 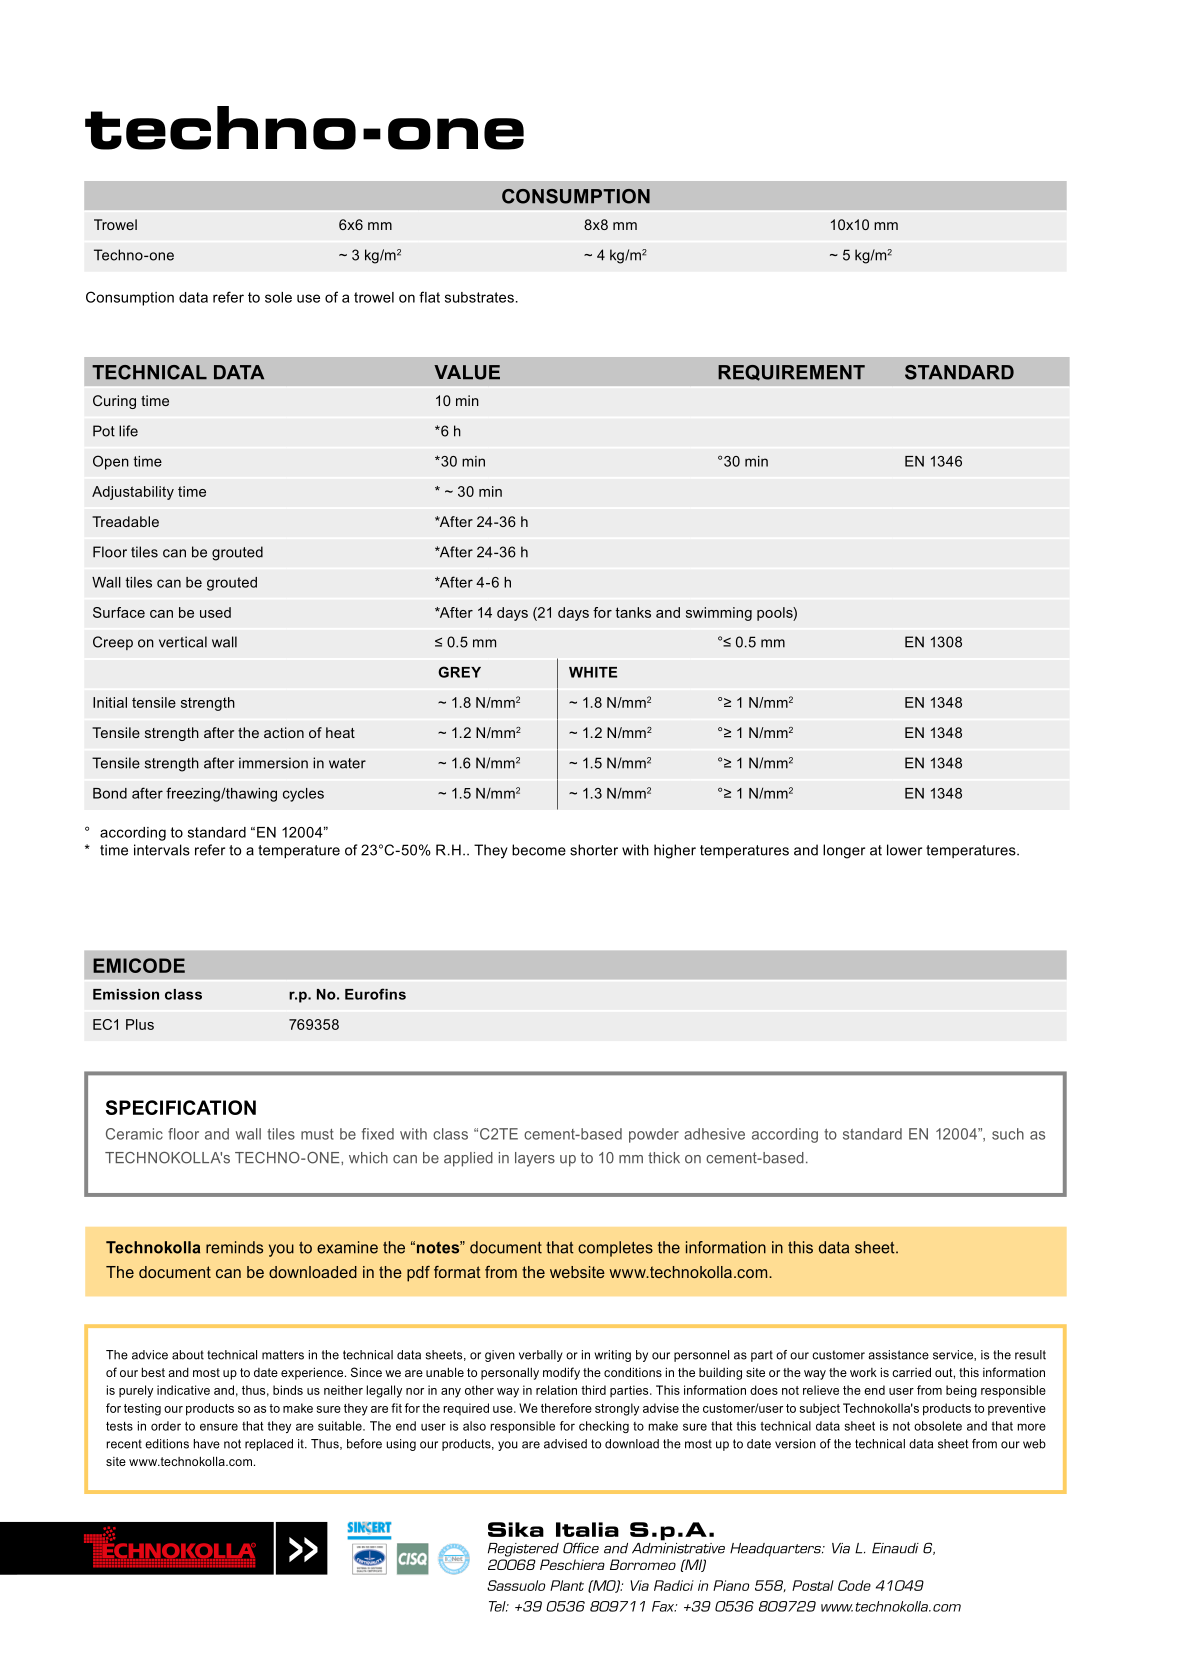 I want to click on have, so click(x=207, y=1444).
